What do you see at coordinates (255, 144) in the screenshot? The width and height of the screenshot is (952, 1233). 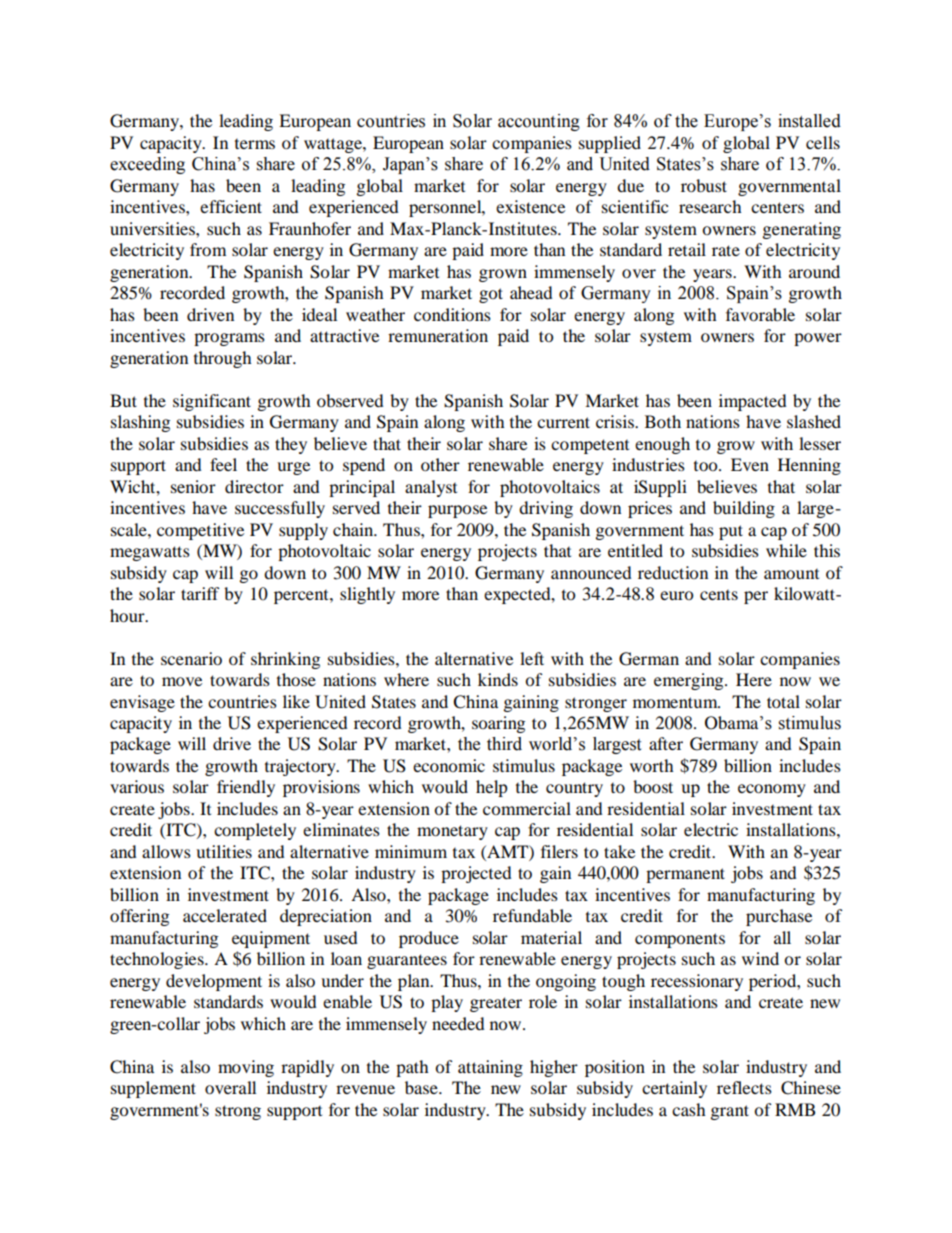 I see `terms` at bounding box center [255, 144].
